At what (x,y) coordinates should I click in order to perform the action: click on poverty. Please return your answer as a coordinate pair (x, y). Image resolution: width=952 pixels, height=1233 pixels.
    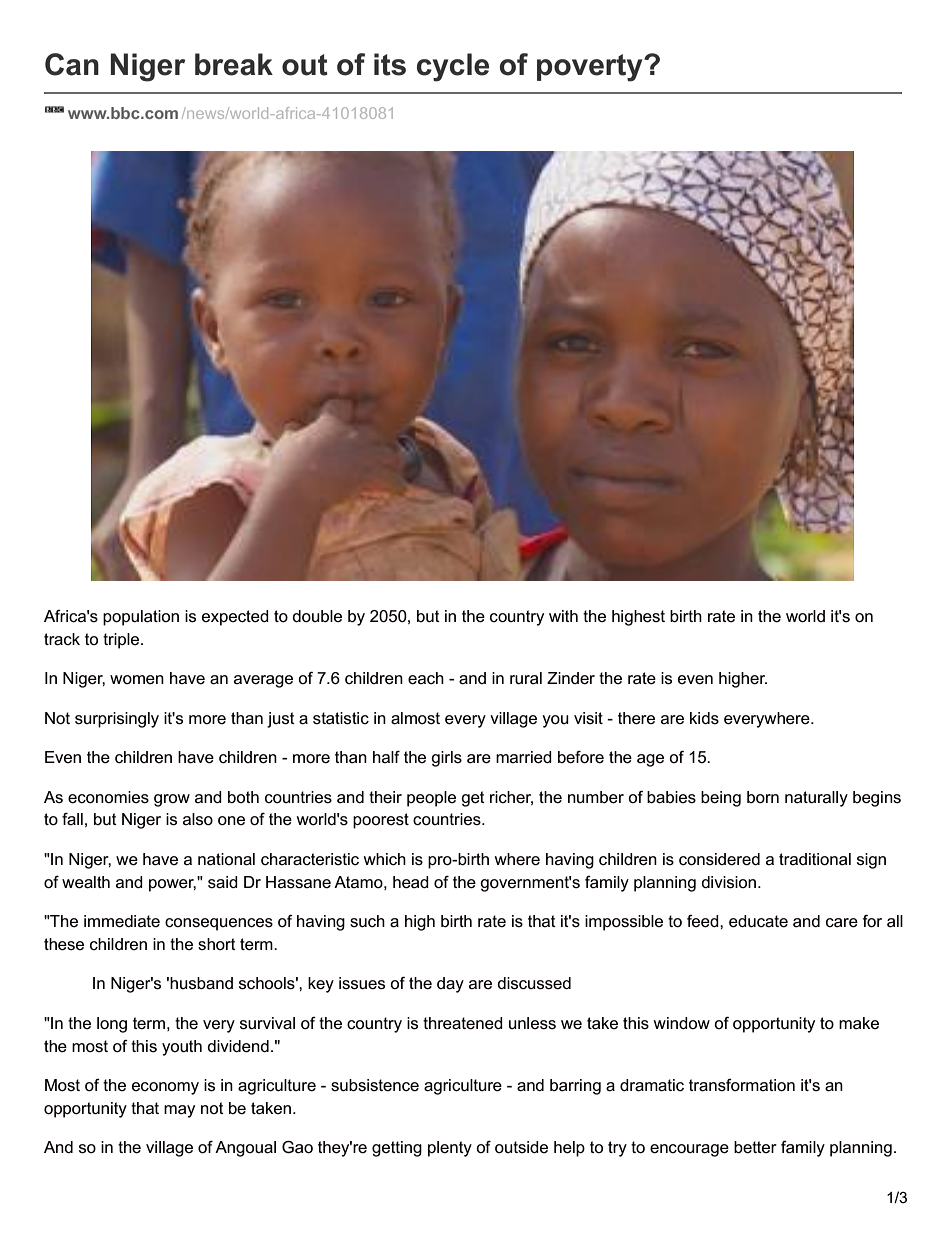
    Looking at the image, I should click on (591, 68).
